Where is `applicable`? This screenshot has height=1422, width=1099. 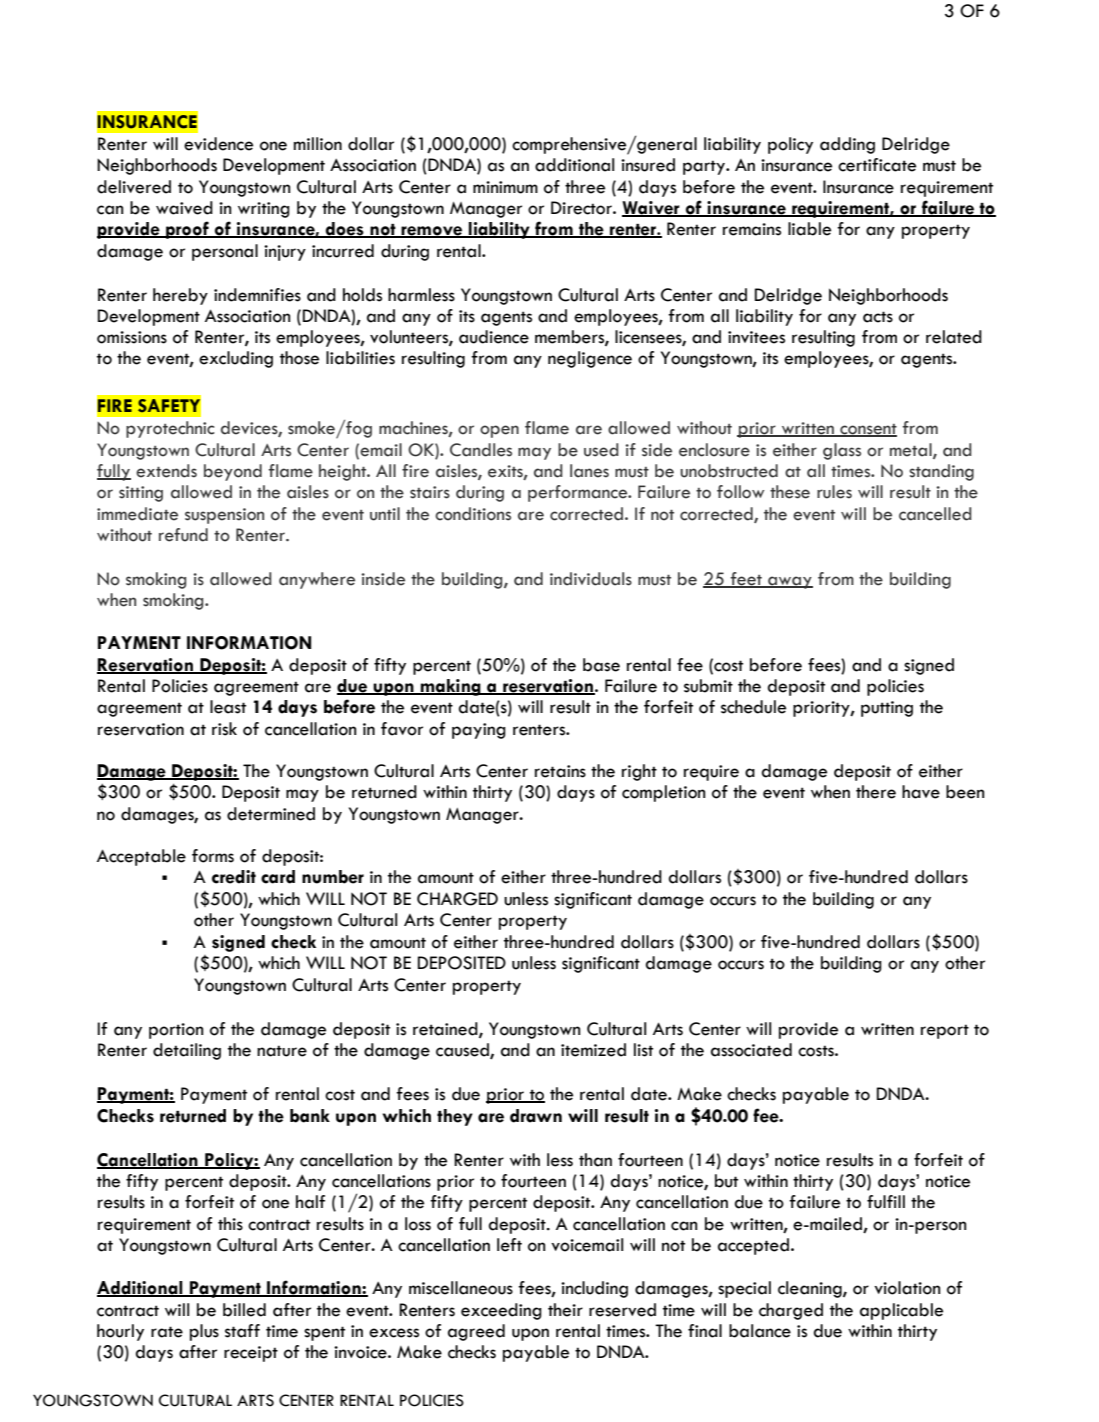
applicable is located at coordinates (901, 1311).
